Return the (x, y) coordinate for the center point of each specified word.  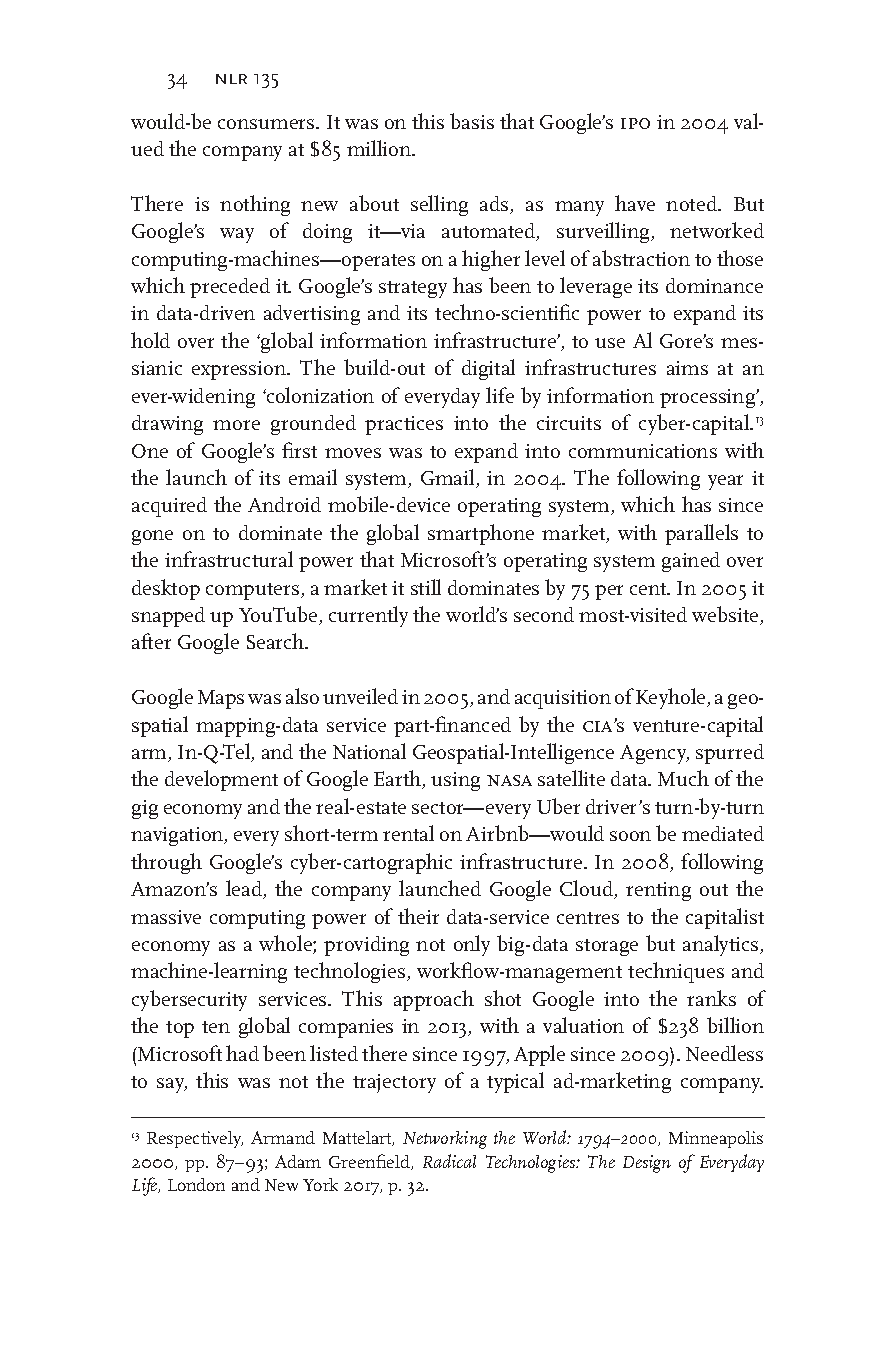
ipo (635, 123)
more (236, 425)
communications (643, 451)
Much (683, 778)
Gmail (449, 478)
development (221, 780)
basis (472, 121)
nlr (231, 79)
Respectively (195, 1139)
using (455, 781)
